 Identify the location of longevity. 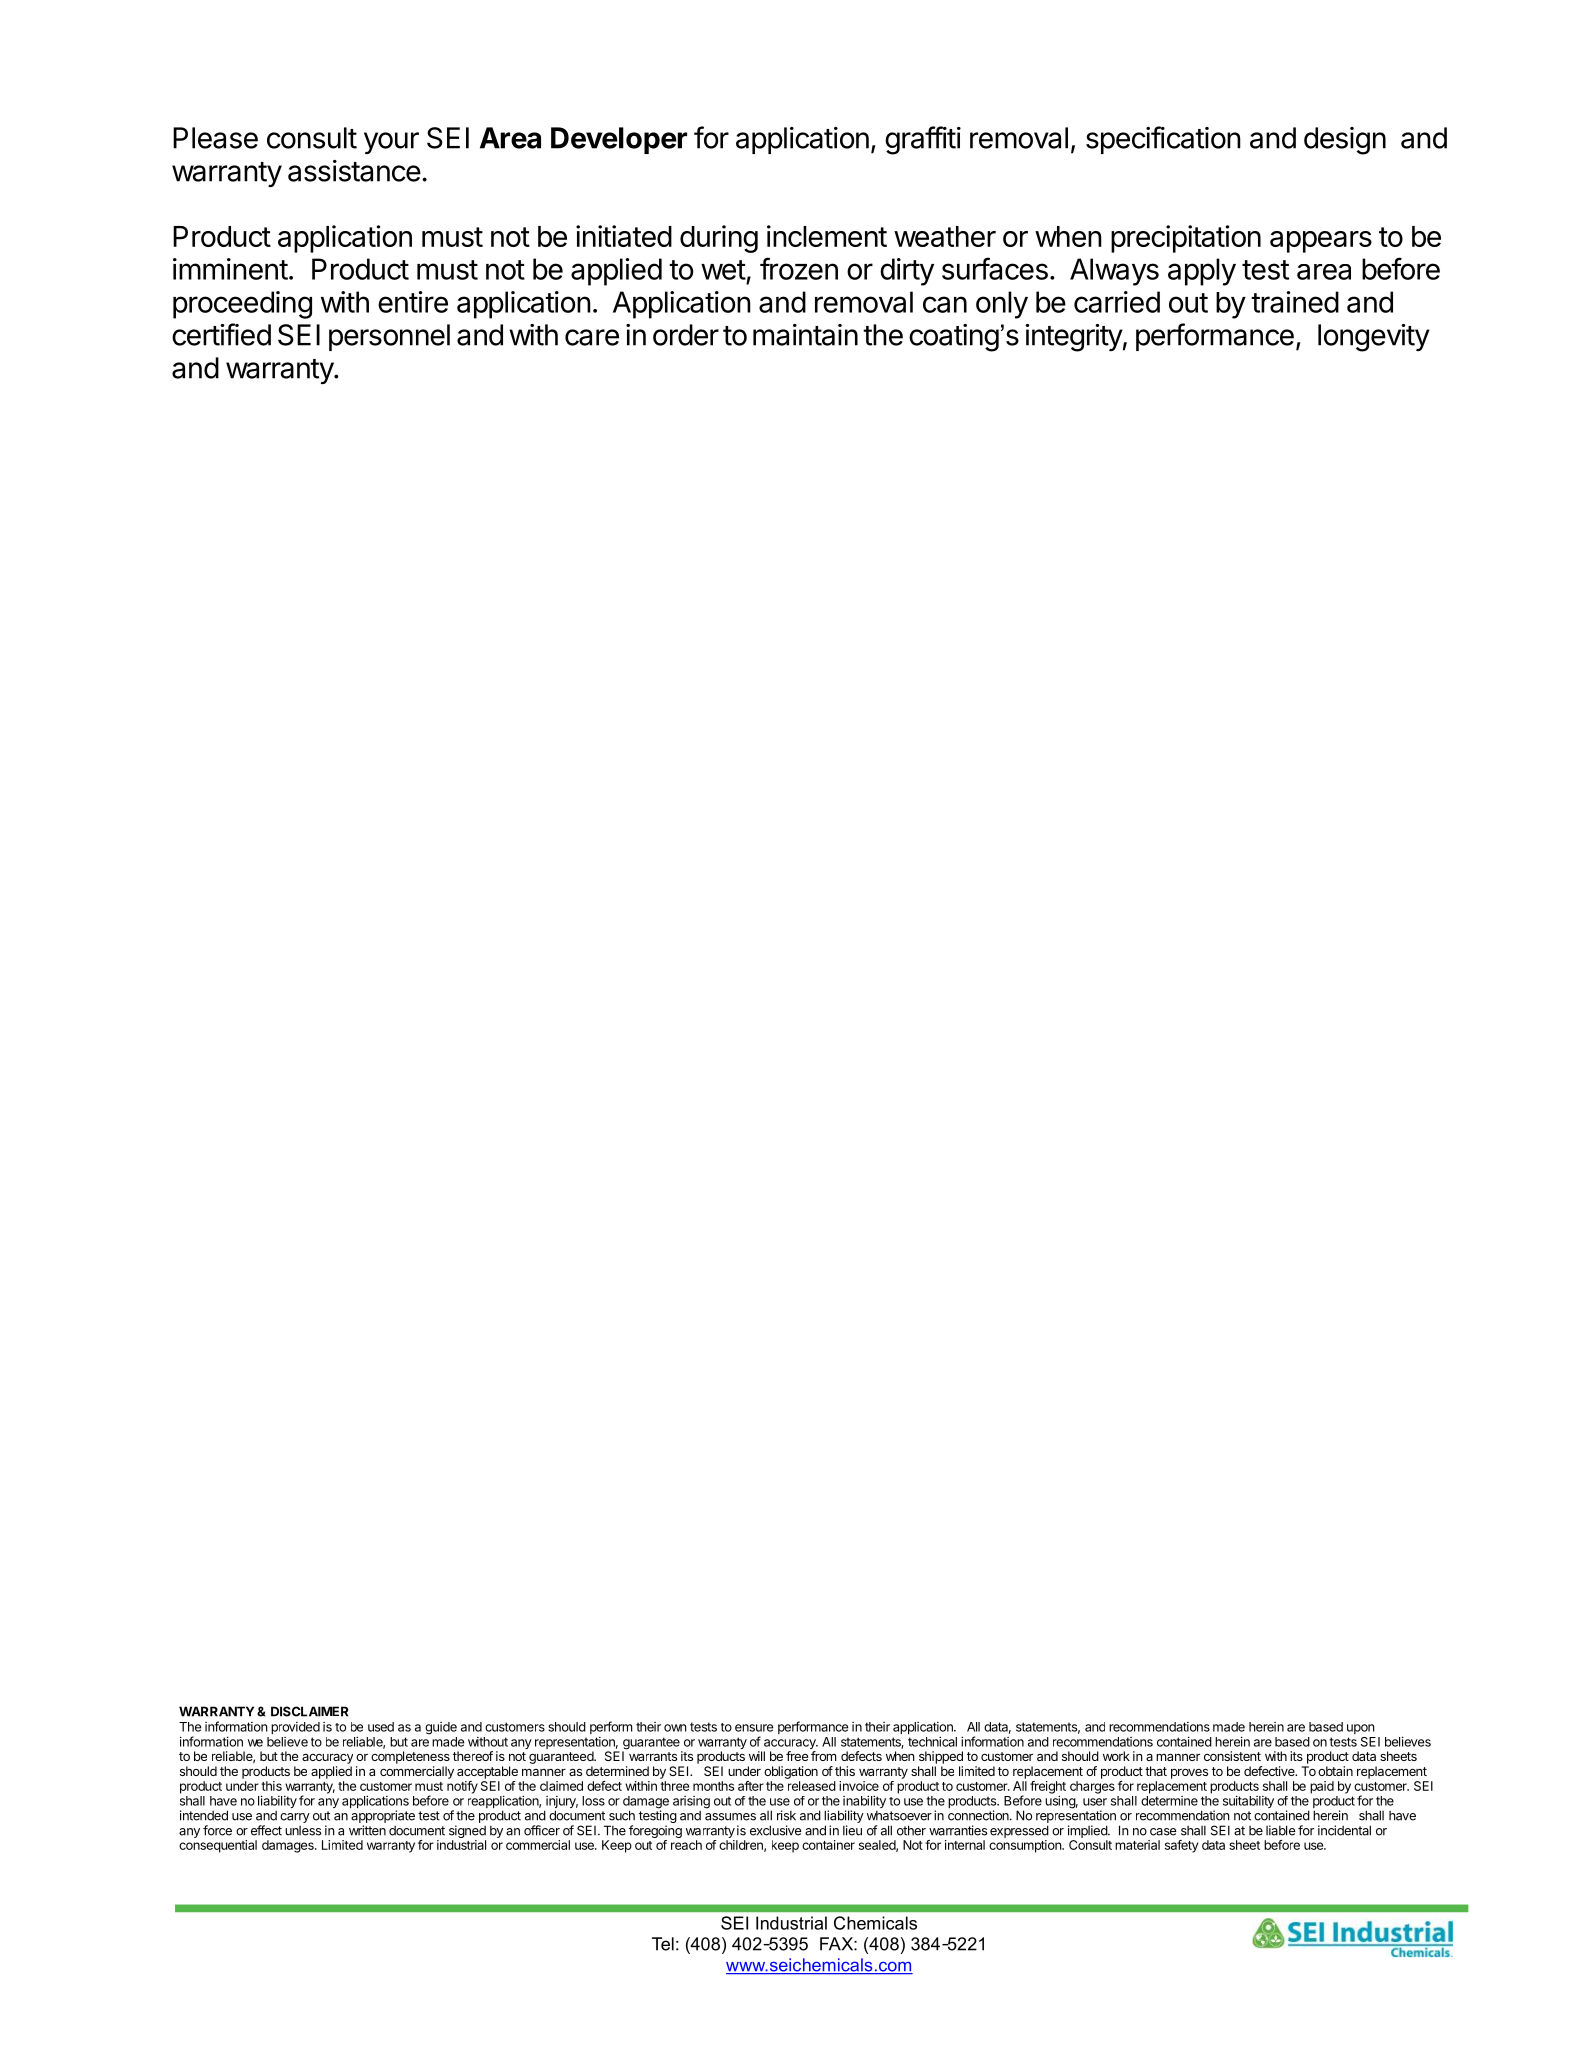
(1374, 338).
